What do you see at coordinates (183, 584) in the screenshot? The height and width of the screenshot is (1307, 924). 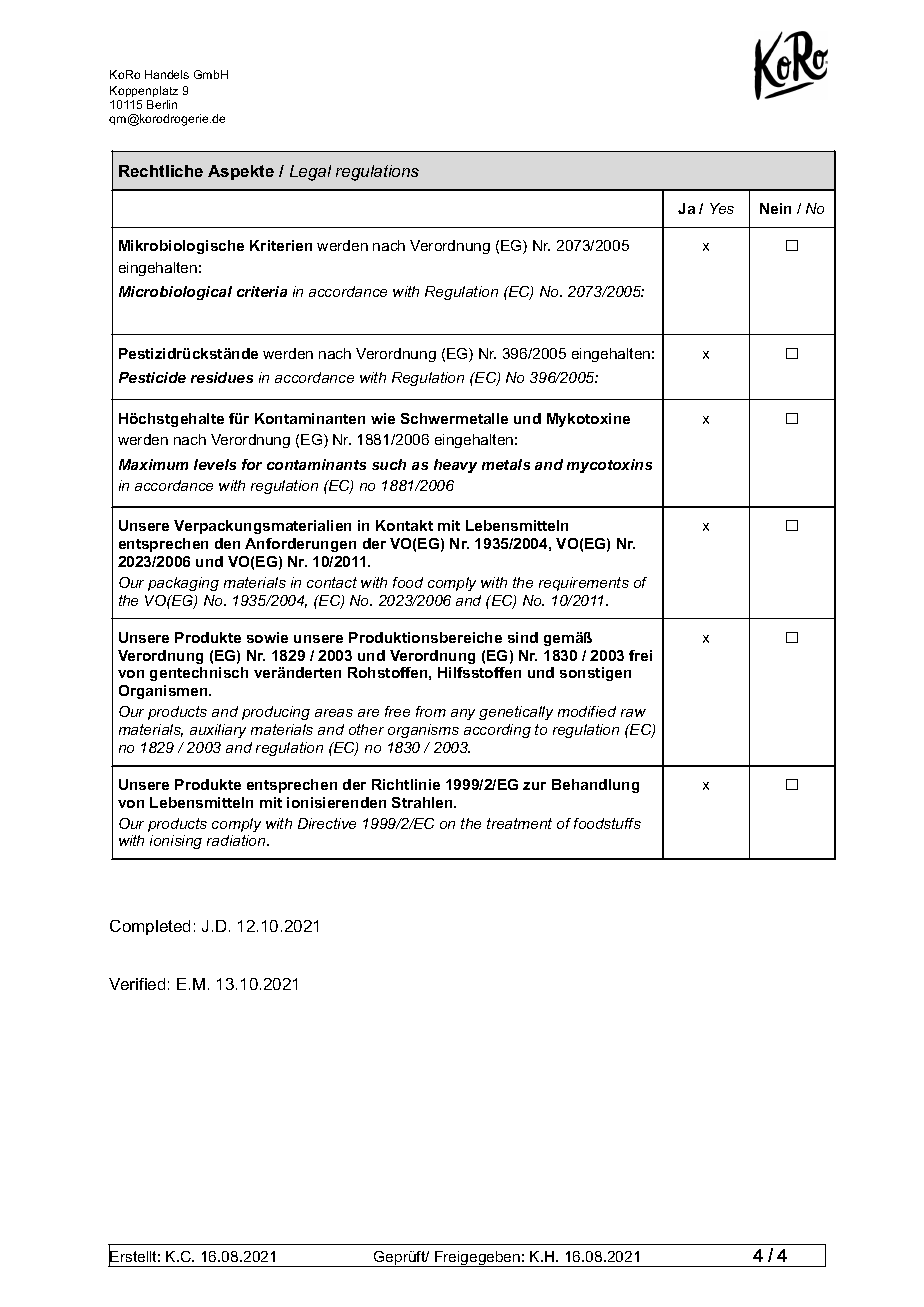 I see `packaging` at bounding box center [183, 584].
